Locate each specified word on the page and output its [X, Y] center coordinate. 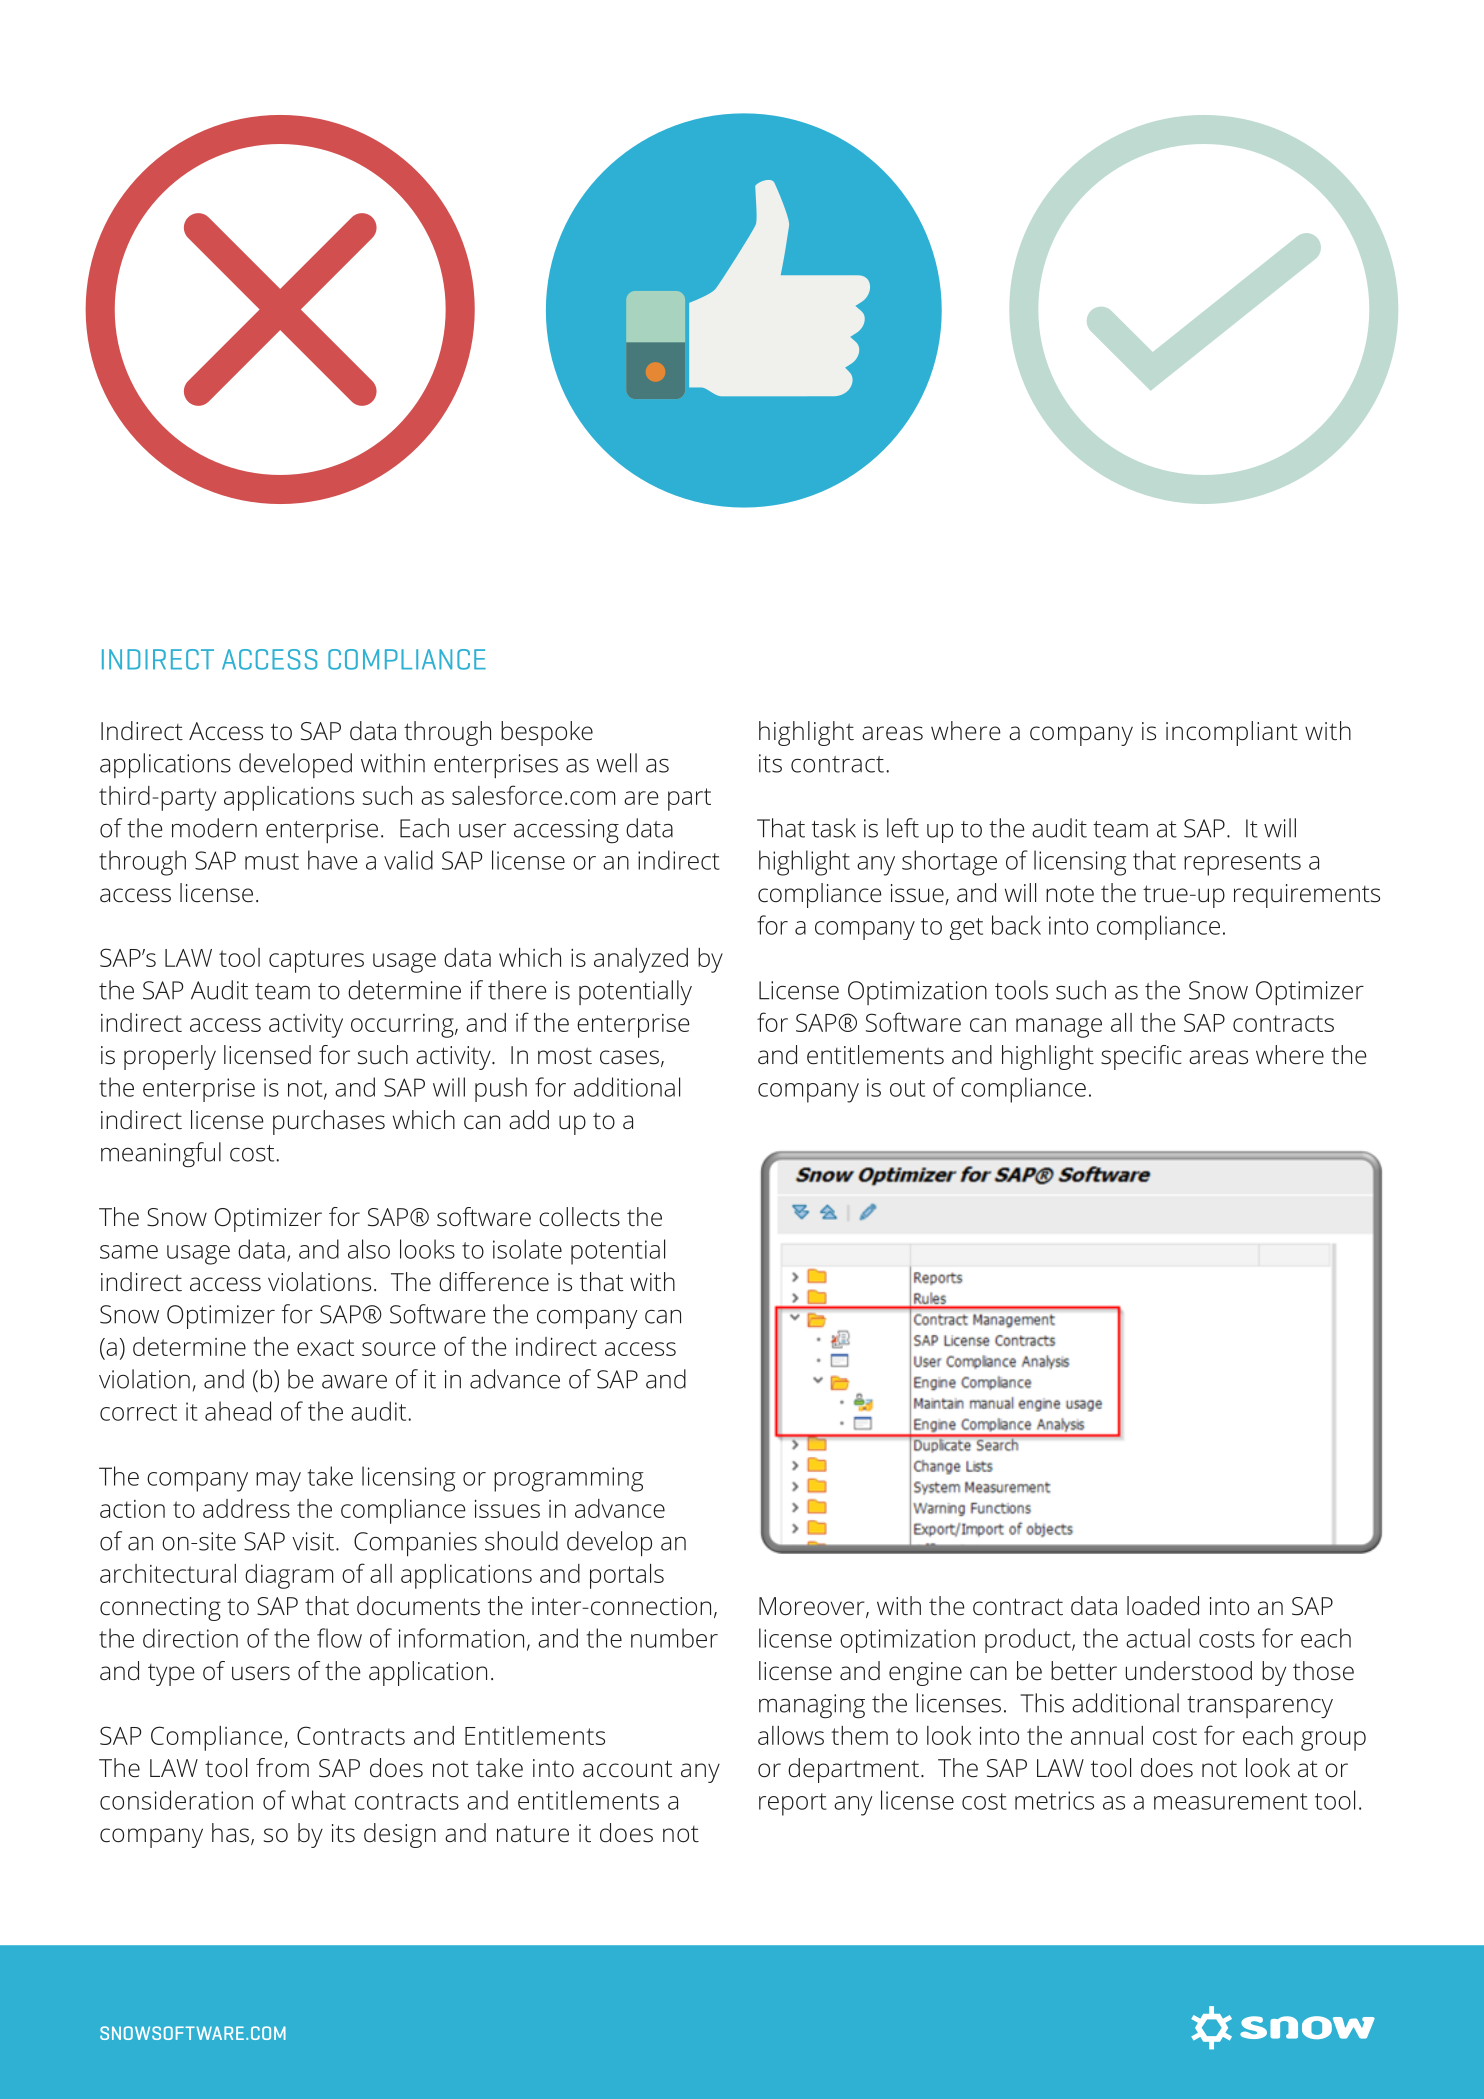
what [319, 1800]
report [793, 1804]
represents [1242, 864]
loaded [1163, 1606]
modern [214, 828]
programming [568, 1479]
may [278, 1482]
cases [629, 1057]
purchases [329, 1122]
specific [1141, 1057]
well [616, 763]
